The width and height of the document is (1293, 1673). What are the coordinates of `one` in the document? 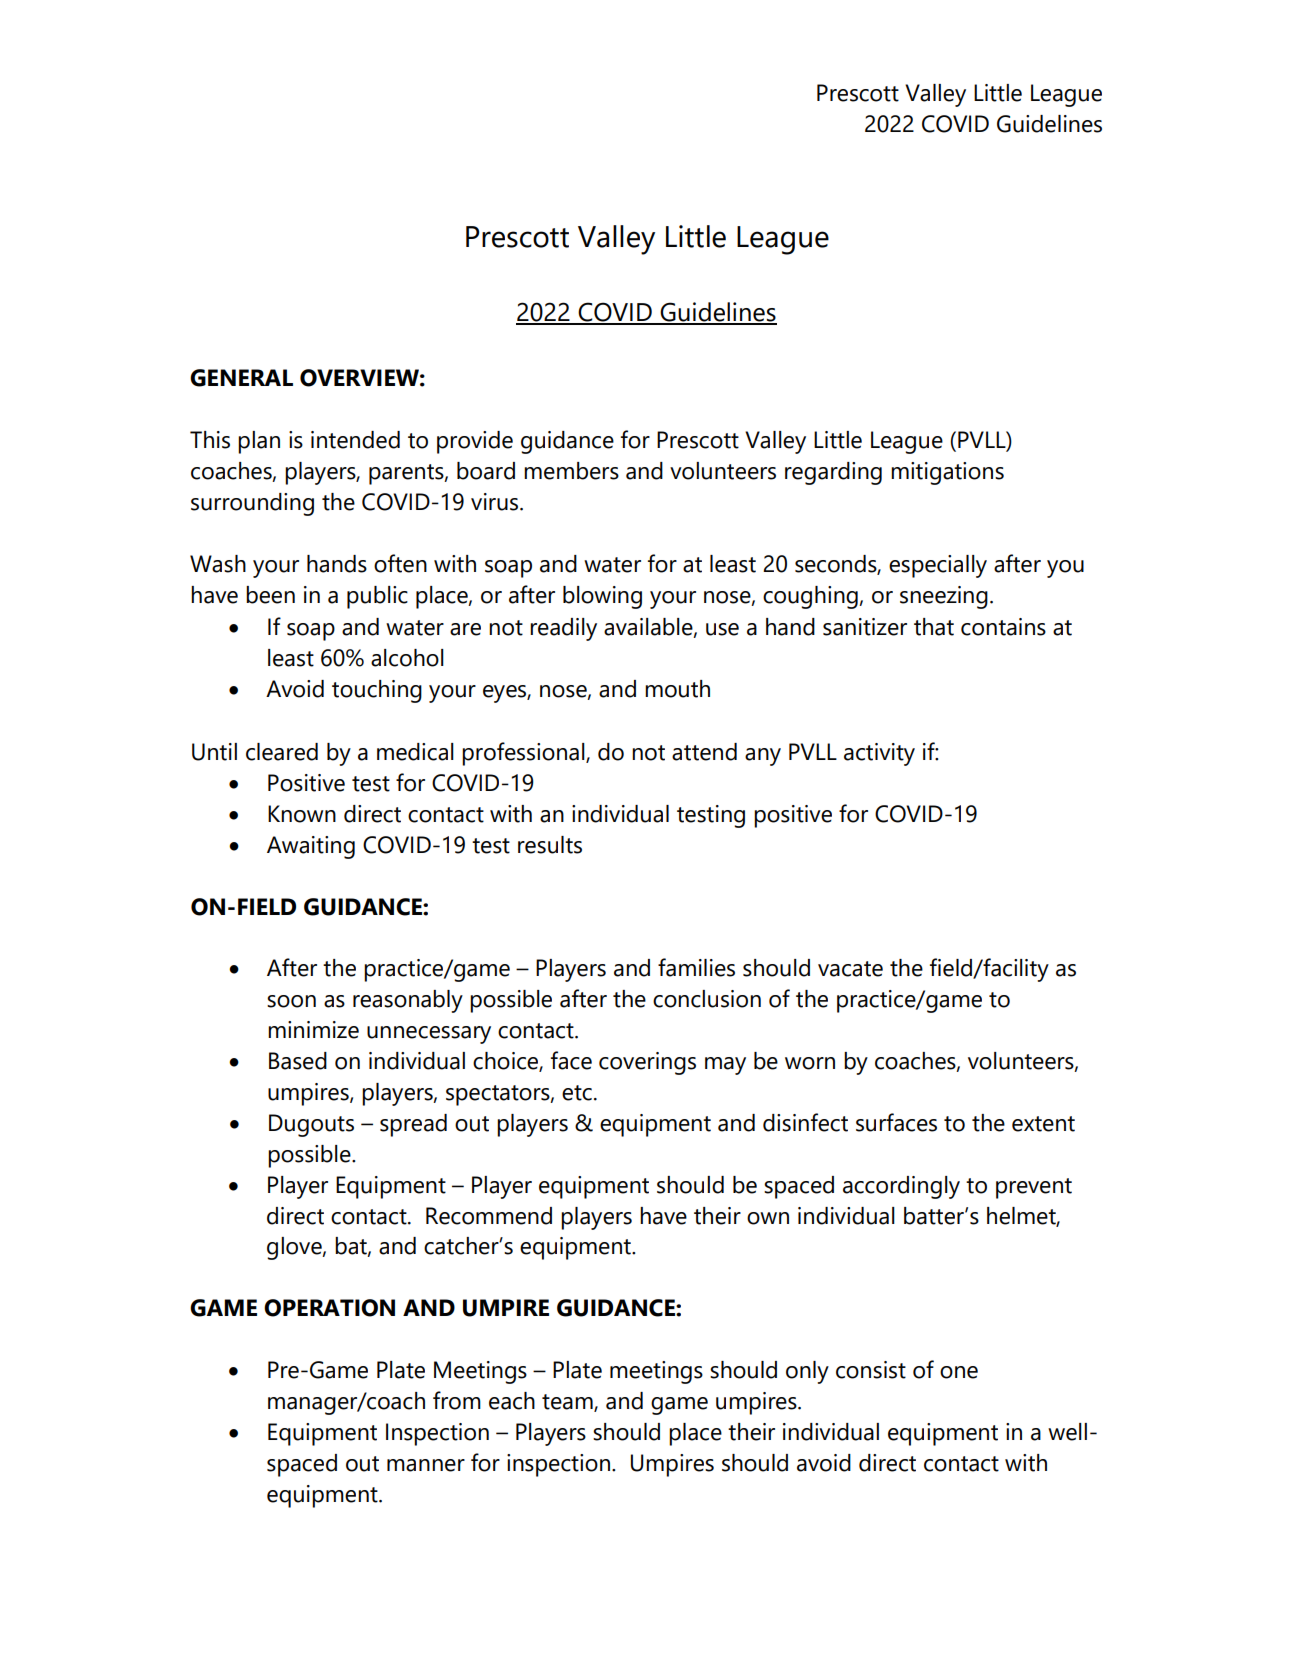 It's located at (959, 1372).
